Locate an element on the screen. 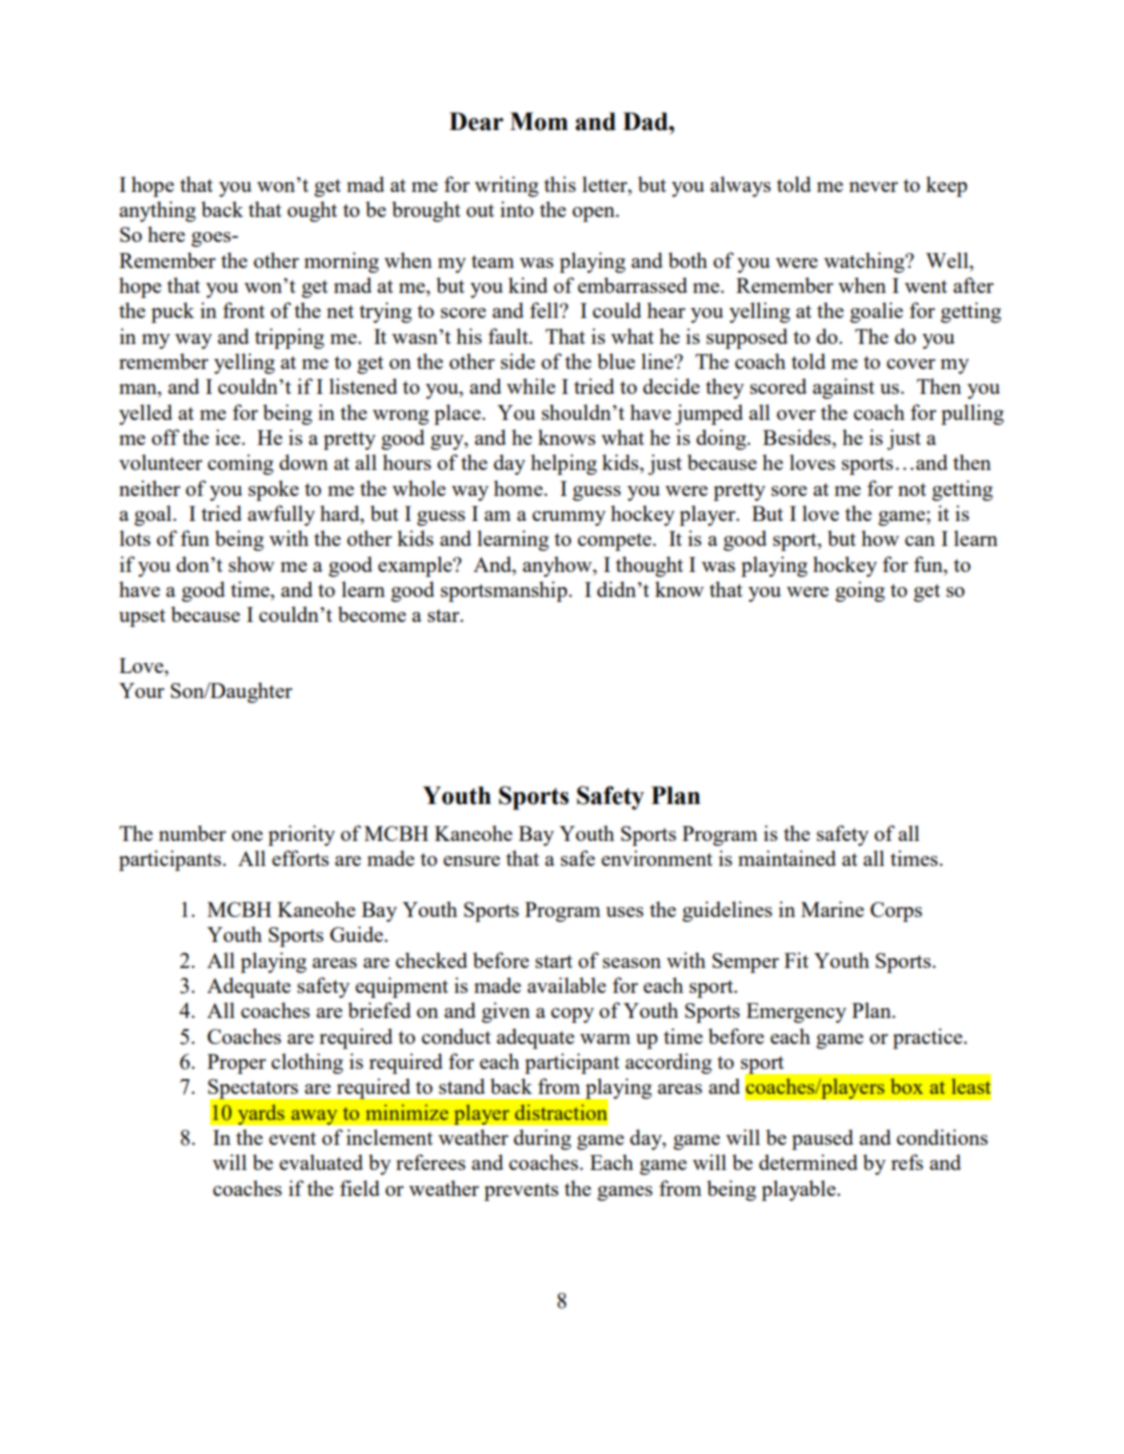  against is located at coordinates (844, 388).
